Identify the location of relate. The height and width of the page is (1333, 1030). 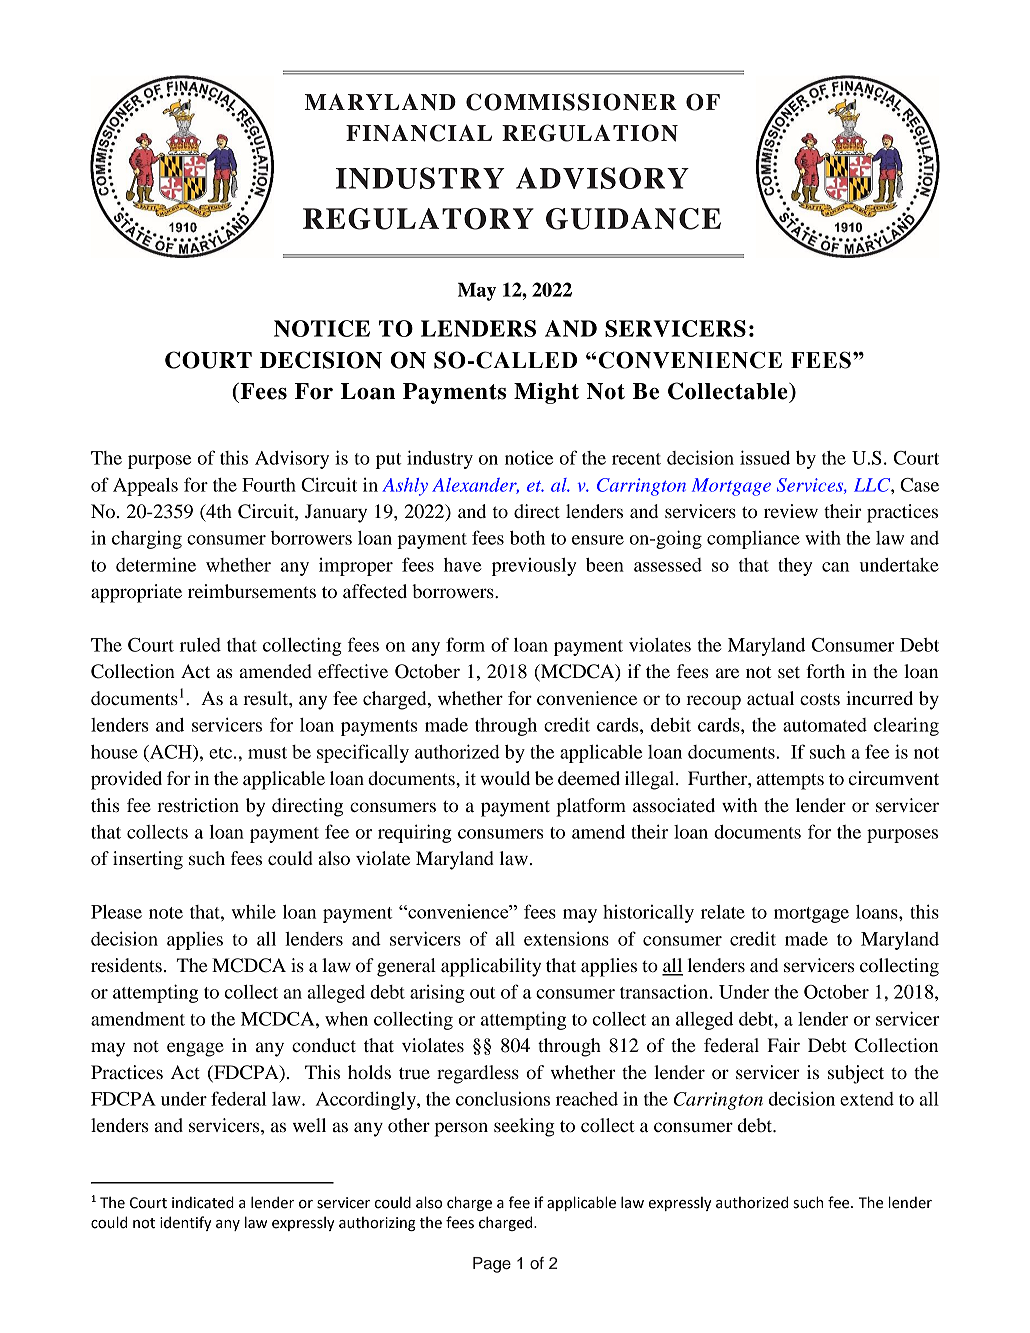
(723, 912).
